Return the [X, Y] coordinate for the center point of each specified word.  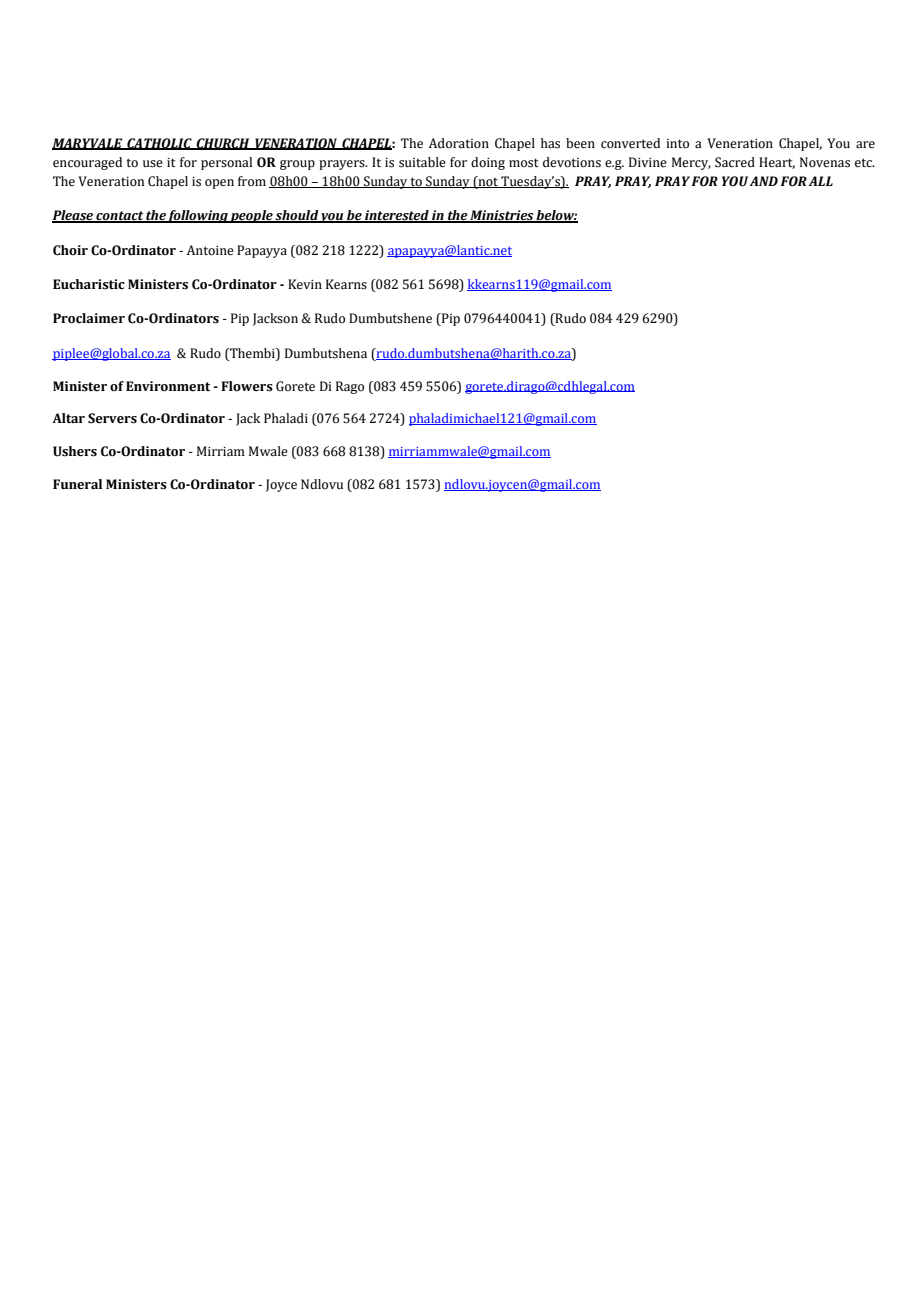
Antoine [210, 250]
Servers [112, 418]
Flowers [247, 386]
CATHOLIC [159, 144]
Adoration [459, 143]
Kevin [305, 284]
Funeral [77, 484]
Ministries [502, 216]
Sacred [735, 162]
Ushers [75, 451]
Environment [168, 386]
